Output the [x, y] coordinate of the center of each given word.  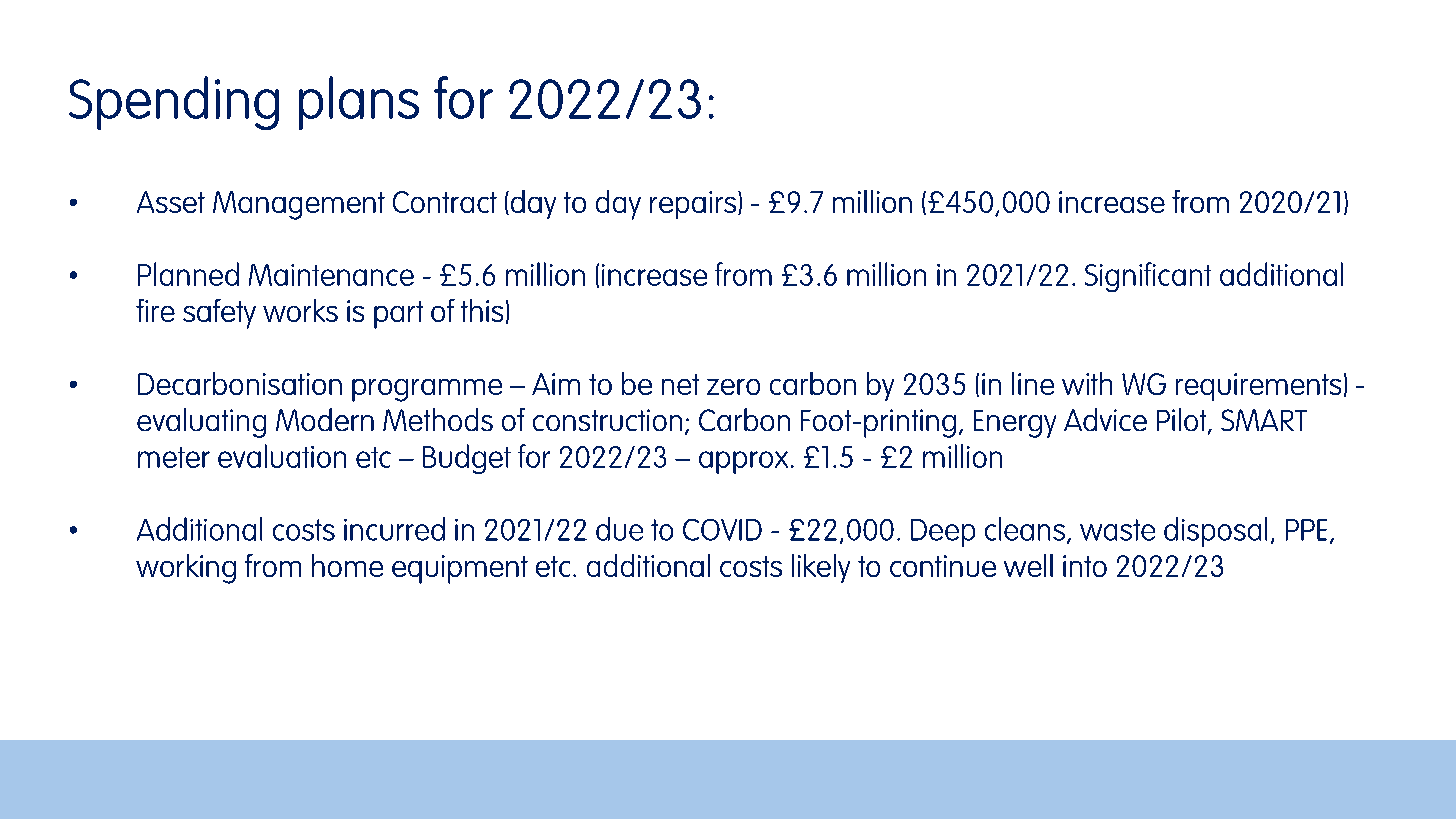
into [1085, 566]
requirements [1258, 387]
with [1087, 383]
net [680, 384]
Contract [445, 202]
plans [359, 103]
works [300, 310]
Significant [1148, 277]
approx [743, 462]
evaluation [282, 456]
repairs [694, 205]
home [347, 565]
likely [821, 568]
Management [299, 205]
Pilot [1183, 421]
